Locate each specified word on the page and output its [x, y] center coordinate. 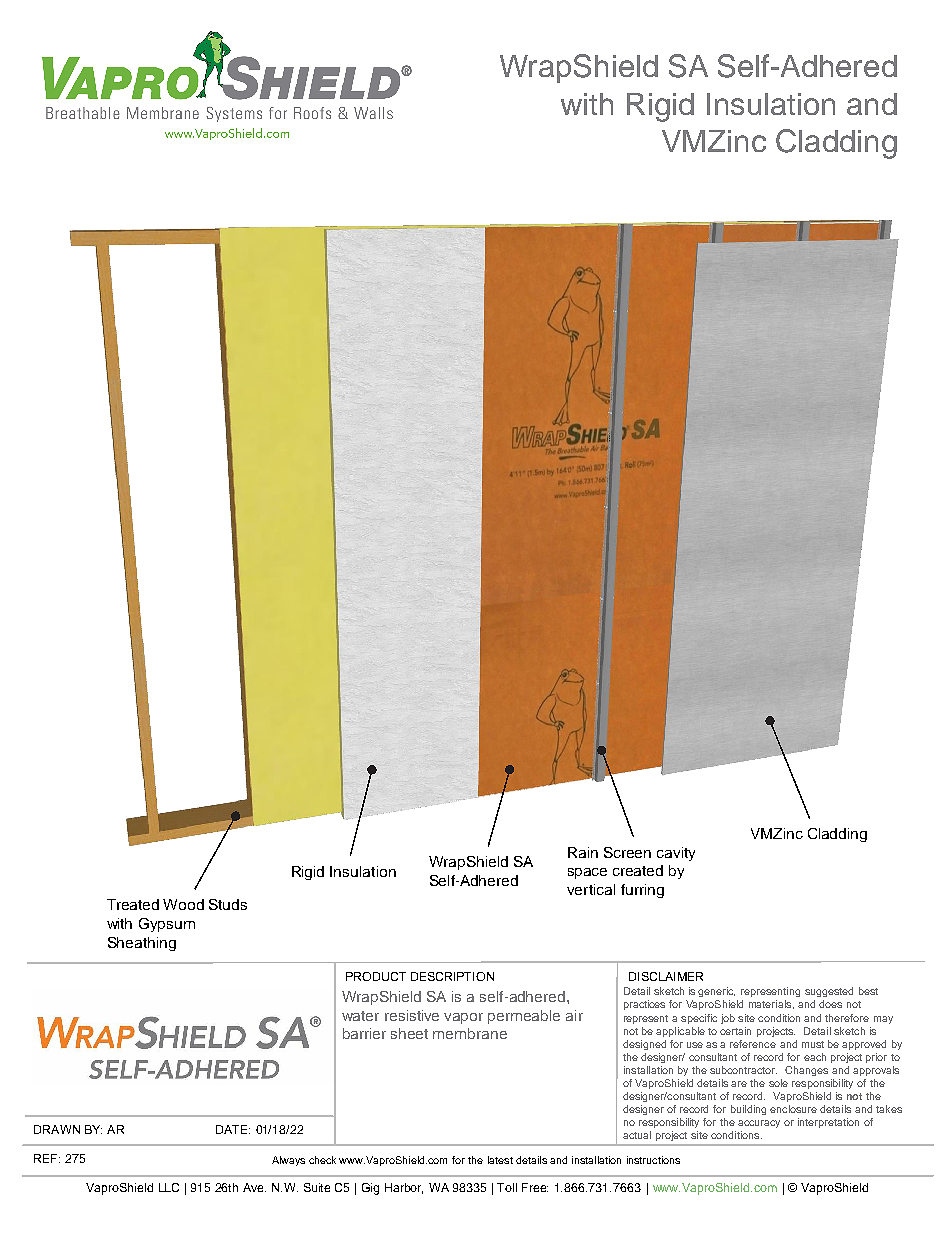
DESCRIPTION [452, 976]
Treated [133, 904]
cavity [676, 854]
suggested [829, 992]
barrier [364, 1033]
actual [637, 1135]
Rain [583, 852]
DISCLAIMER [666, 976]
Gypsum [167, 925]
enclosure [793, 1109]
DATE [233, 1129]
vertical [591, 889]
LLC [169, 1187]
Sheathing [142, 944]
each [815, 1057]
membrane [470, 1033]
